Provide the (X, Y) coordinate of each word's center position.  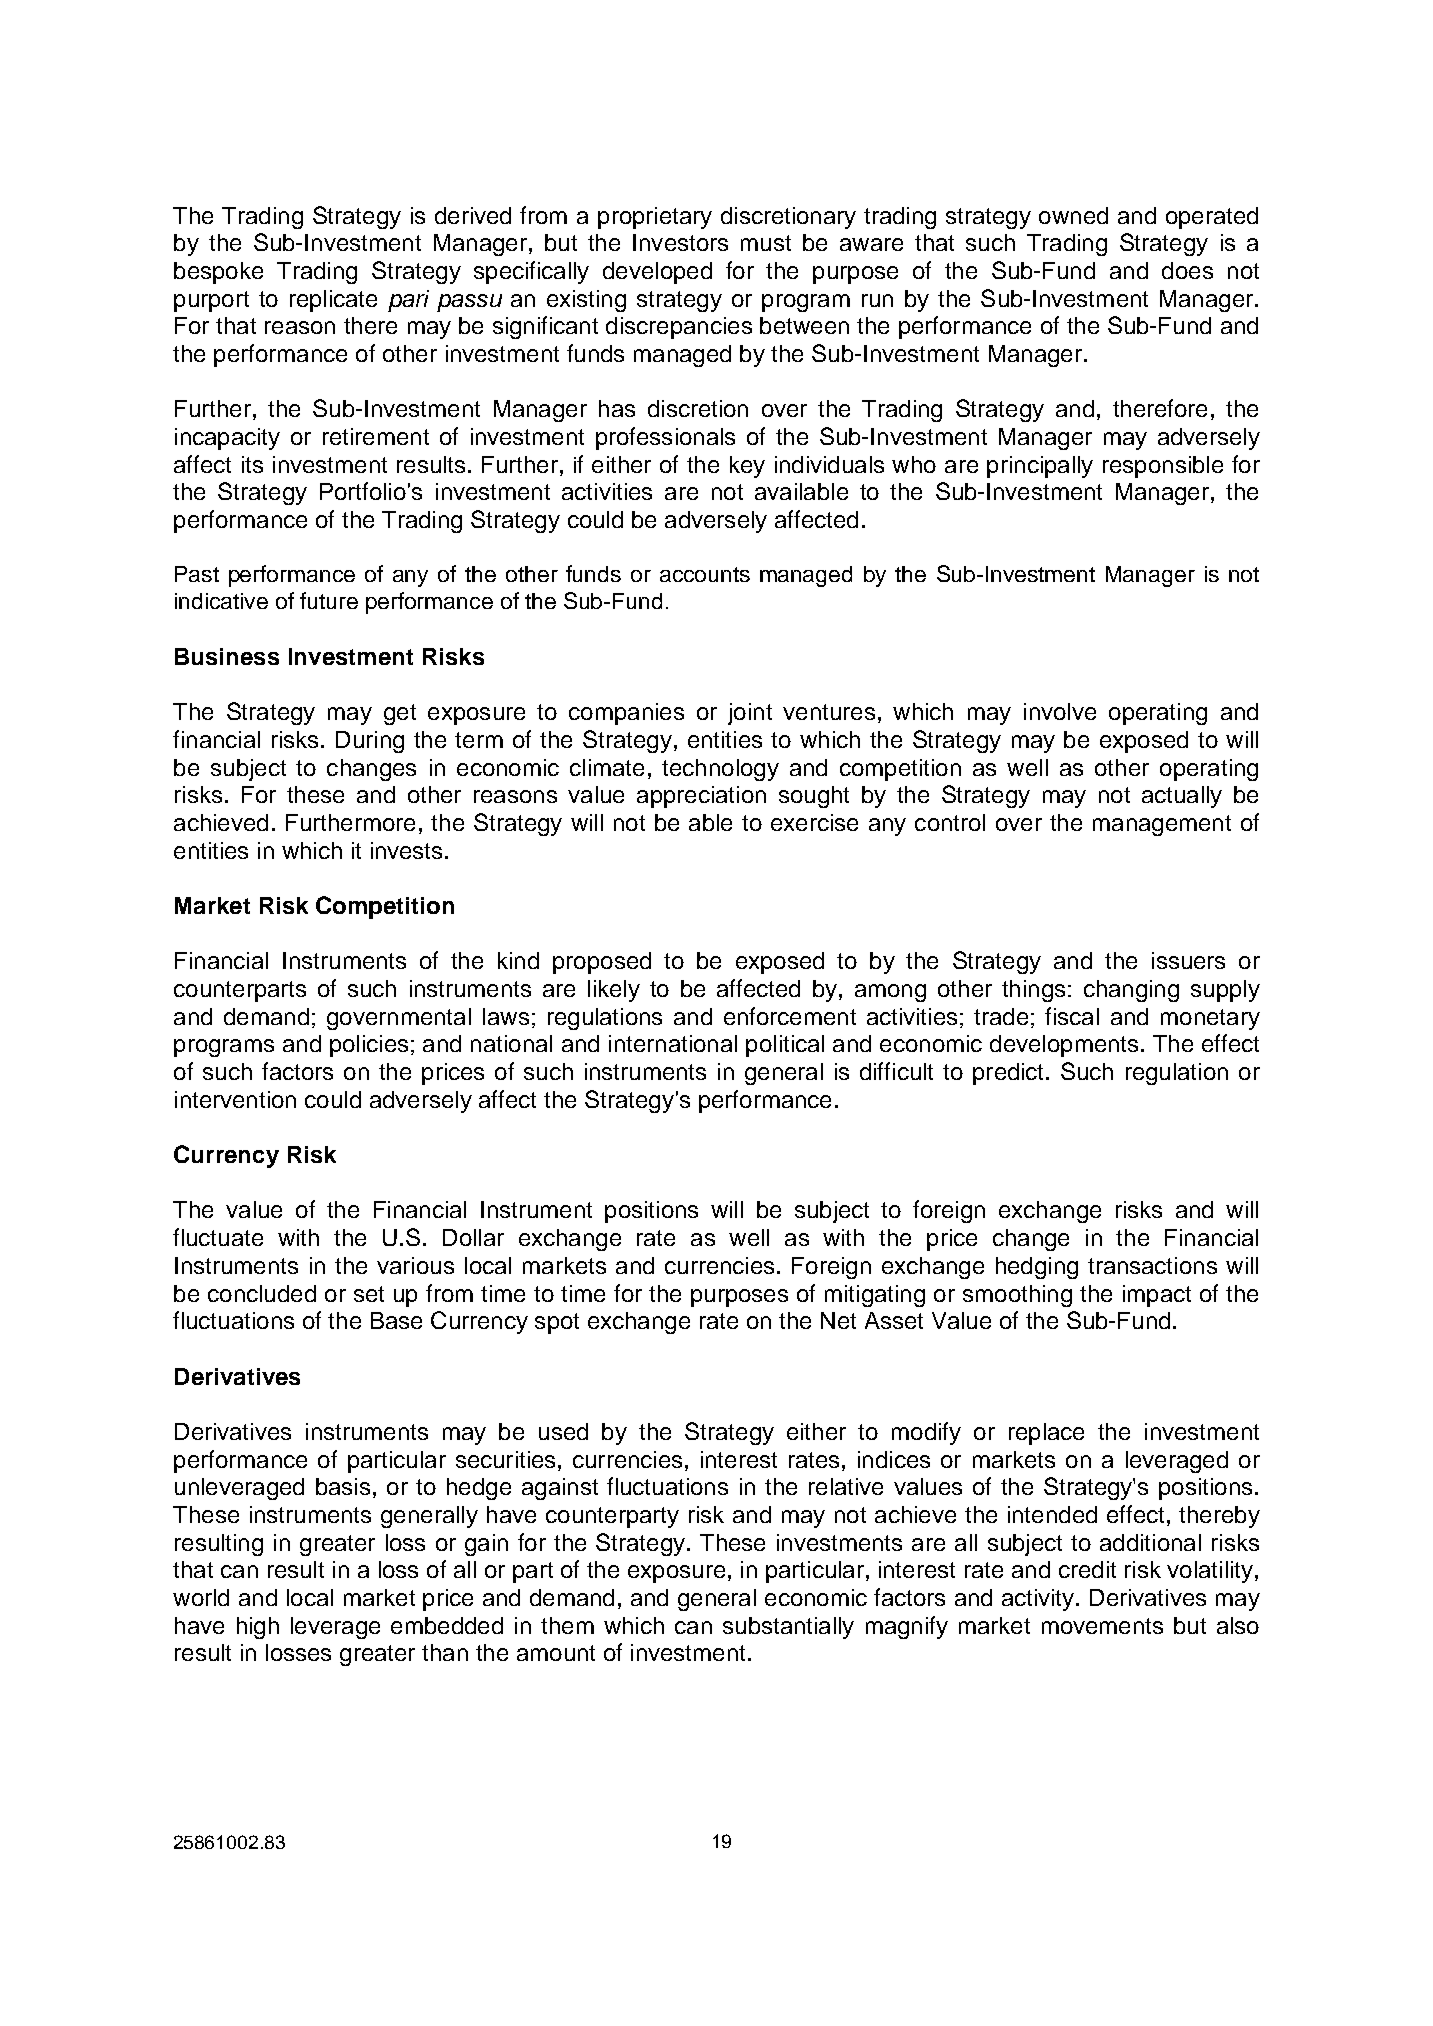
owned (1073, 215)
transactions (1152, 1265)
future (329, 600)
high (258, 1628)
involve (1060, 711)
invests (406, 850)
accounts (705, 574)
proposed (602, 963)
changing (1131, 991)
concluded (262, 1293)
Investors (680, 242)
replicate (333, 301)
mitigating (875, 1296)
